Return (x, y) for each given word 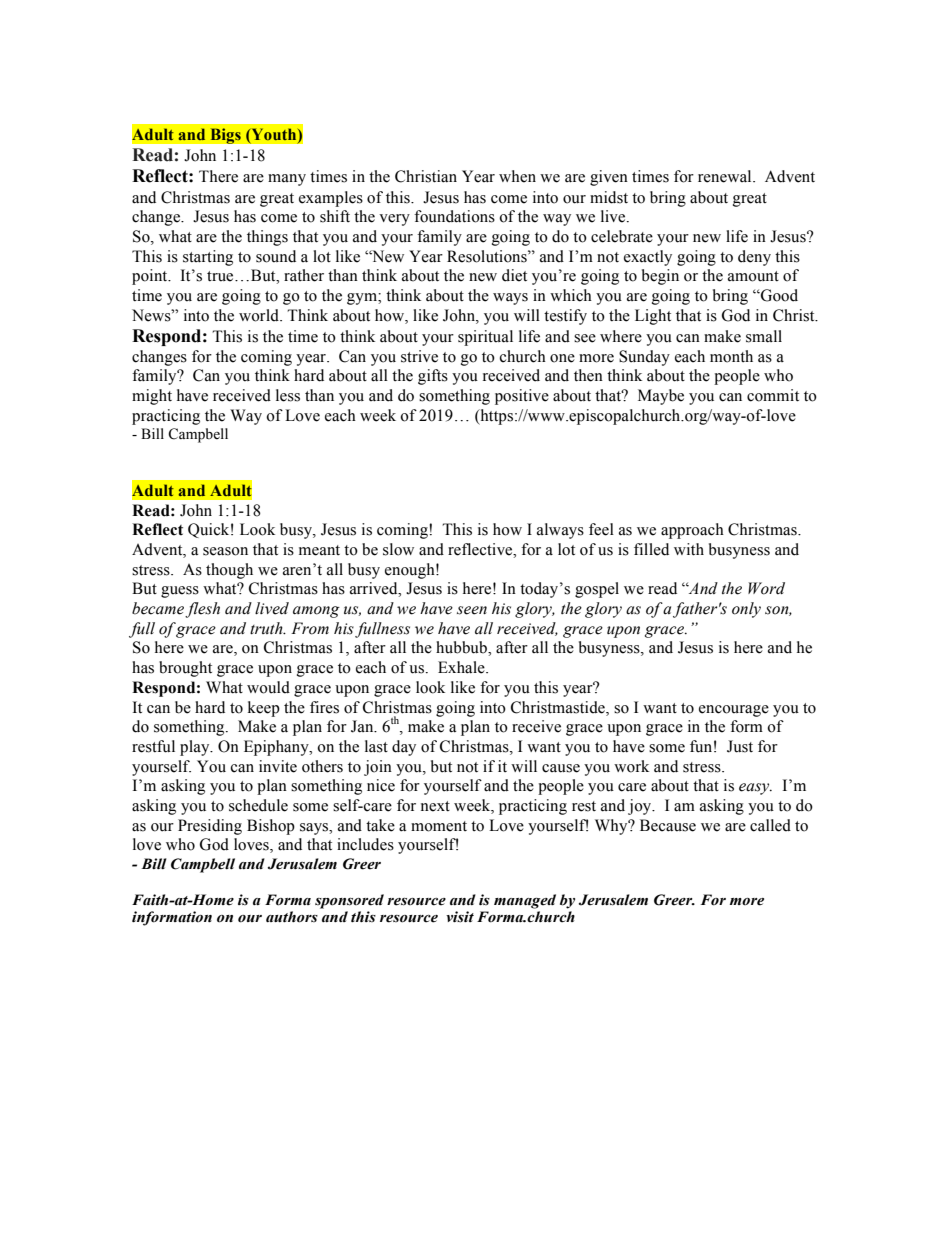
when (517, 176)
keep (264, 709)
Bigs (225, 136)
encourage (734, 711)
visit (460, 917)
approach (692, 531)
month (731, 356)
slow (398, 549)
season (225, 551)
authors (292, 917)
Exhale (462, 667)
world (260, 315)
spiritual (485, 338)
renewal (726, 176)
